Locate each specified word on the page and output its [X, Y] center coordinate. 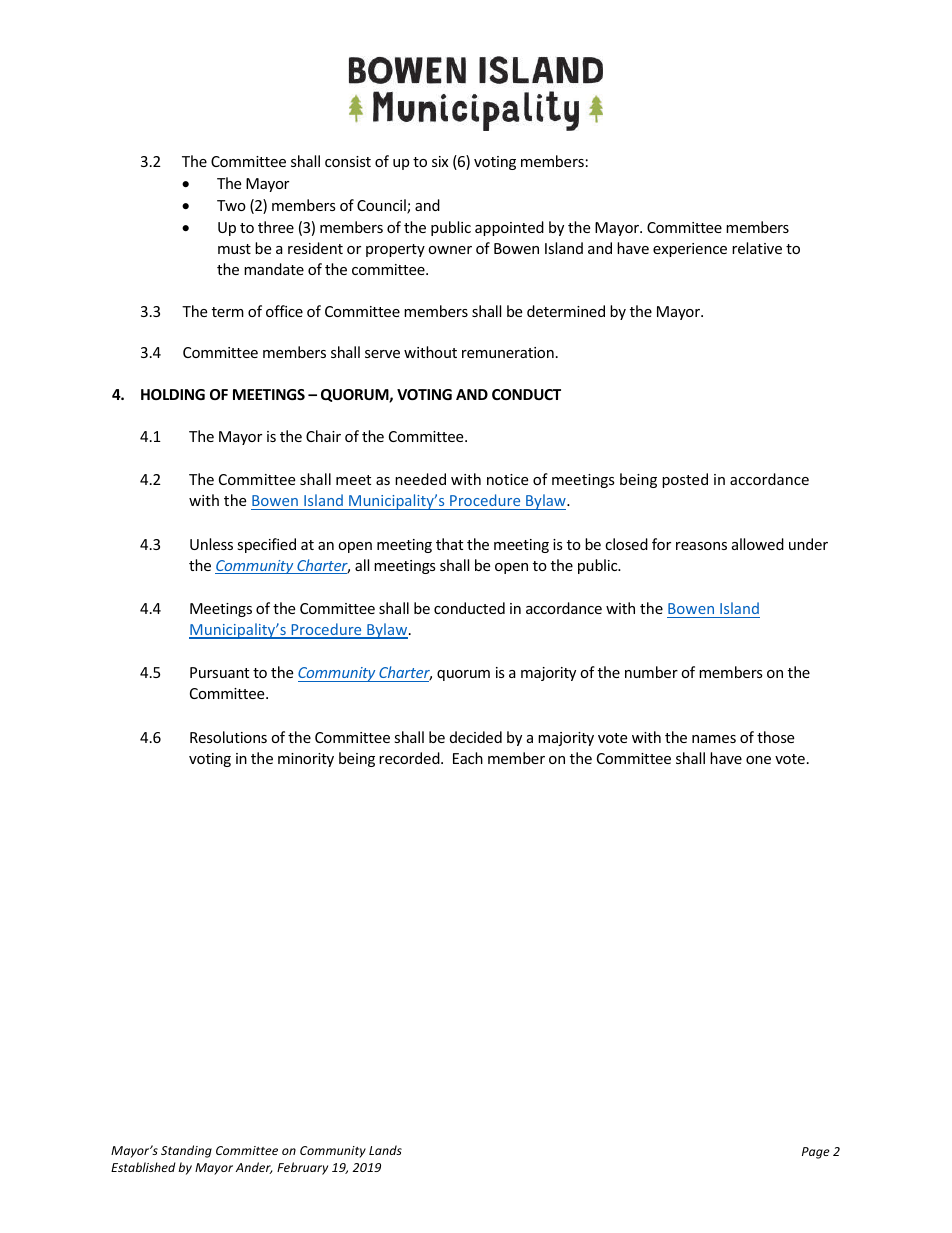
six [440, 161]
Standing [186, 1151]
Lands [385, 1150]
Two [231, 205]
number [651, 672]
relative [757, 248]
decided [476, 737]
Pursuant [219, 672]
